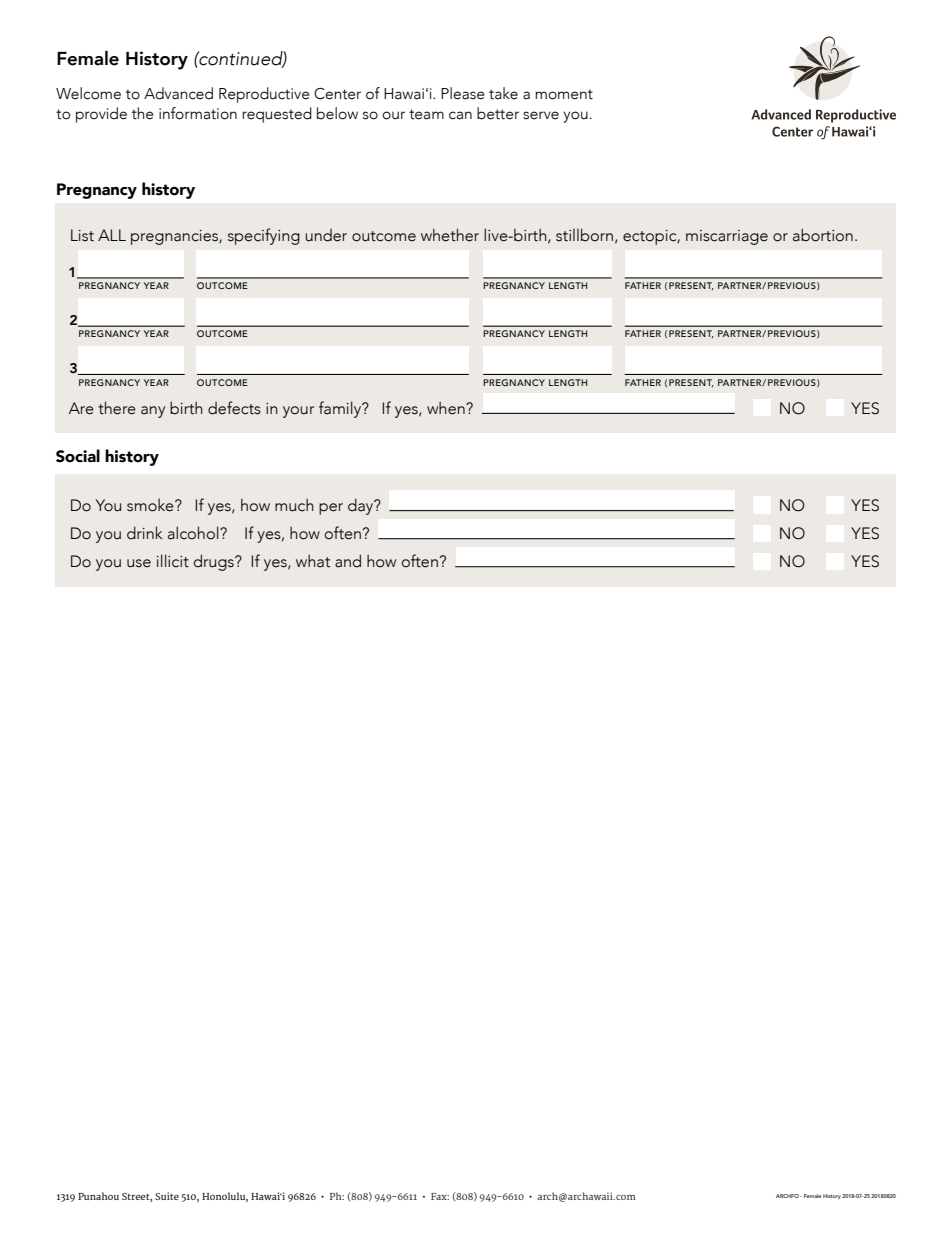 The image size is (952, 1233). Describe the element at coordinates (198, 113) in the screenshot. I see `information` at that location.
